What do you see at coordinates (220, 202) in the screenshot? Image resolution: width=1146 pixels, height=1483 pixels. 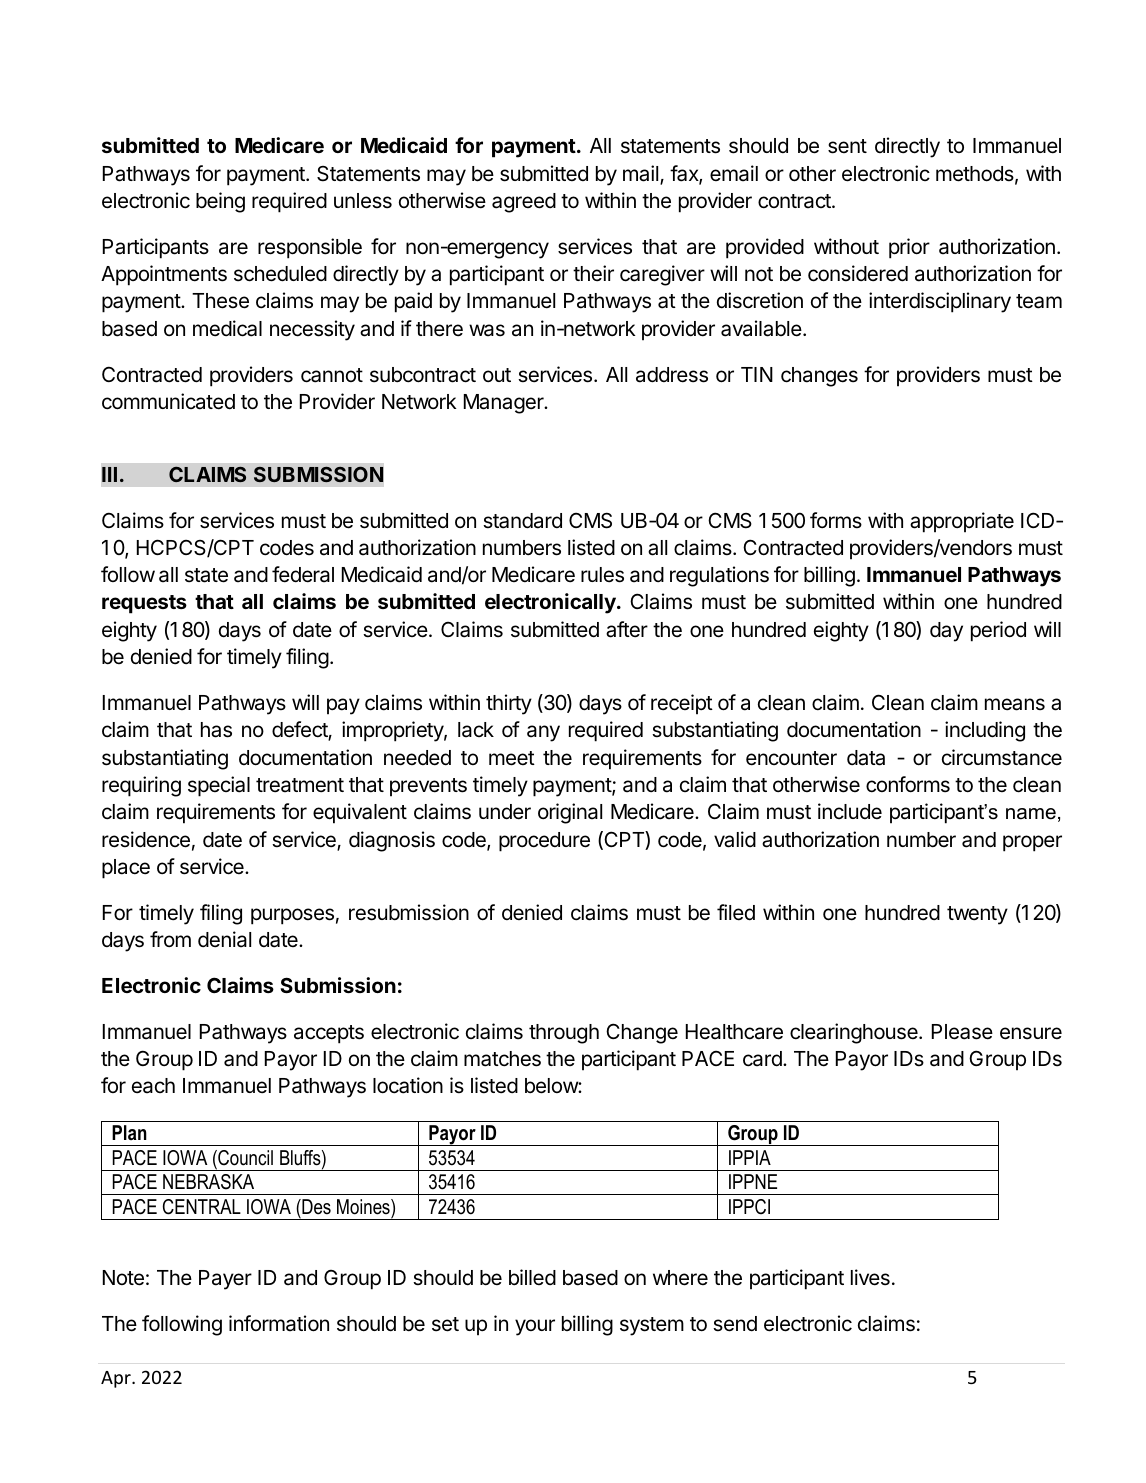 I see `being` at bounding box center [220, 202].
